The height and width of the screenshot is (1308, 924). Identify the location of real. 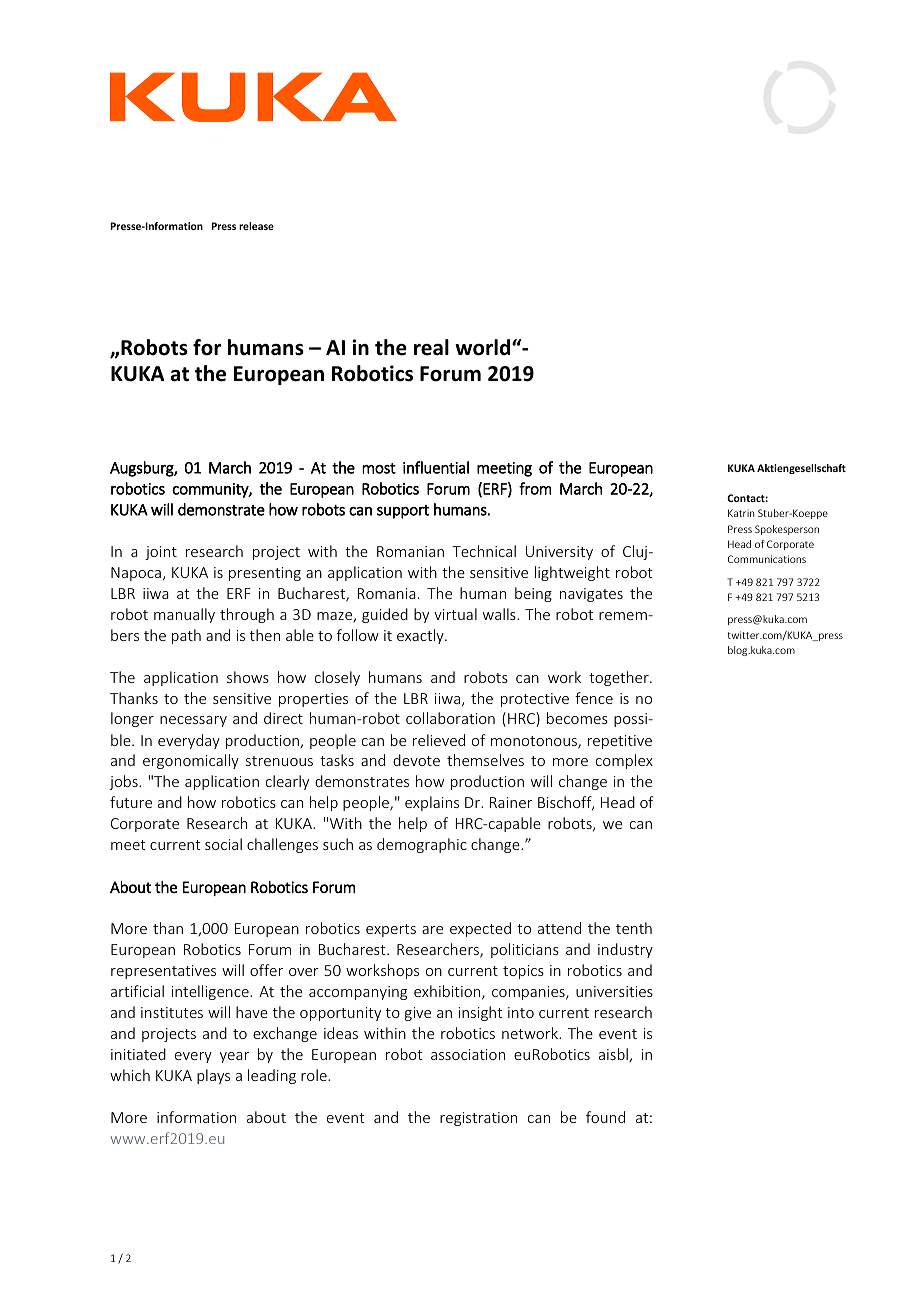
(431, 347).
